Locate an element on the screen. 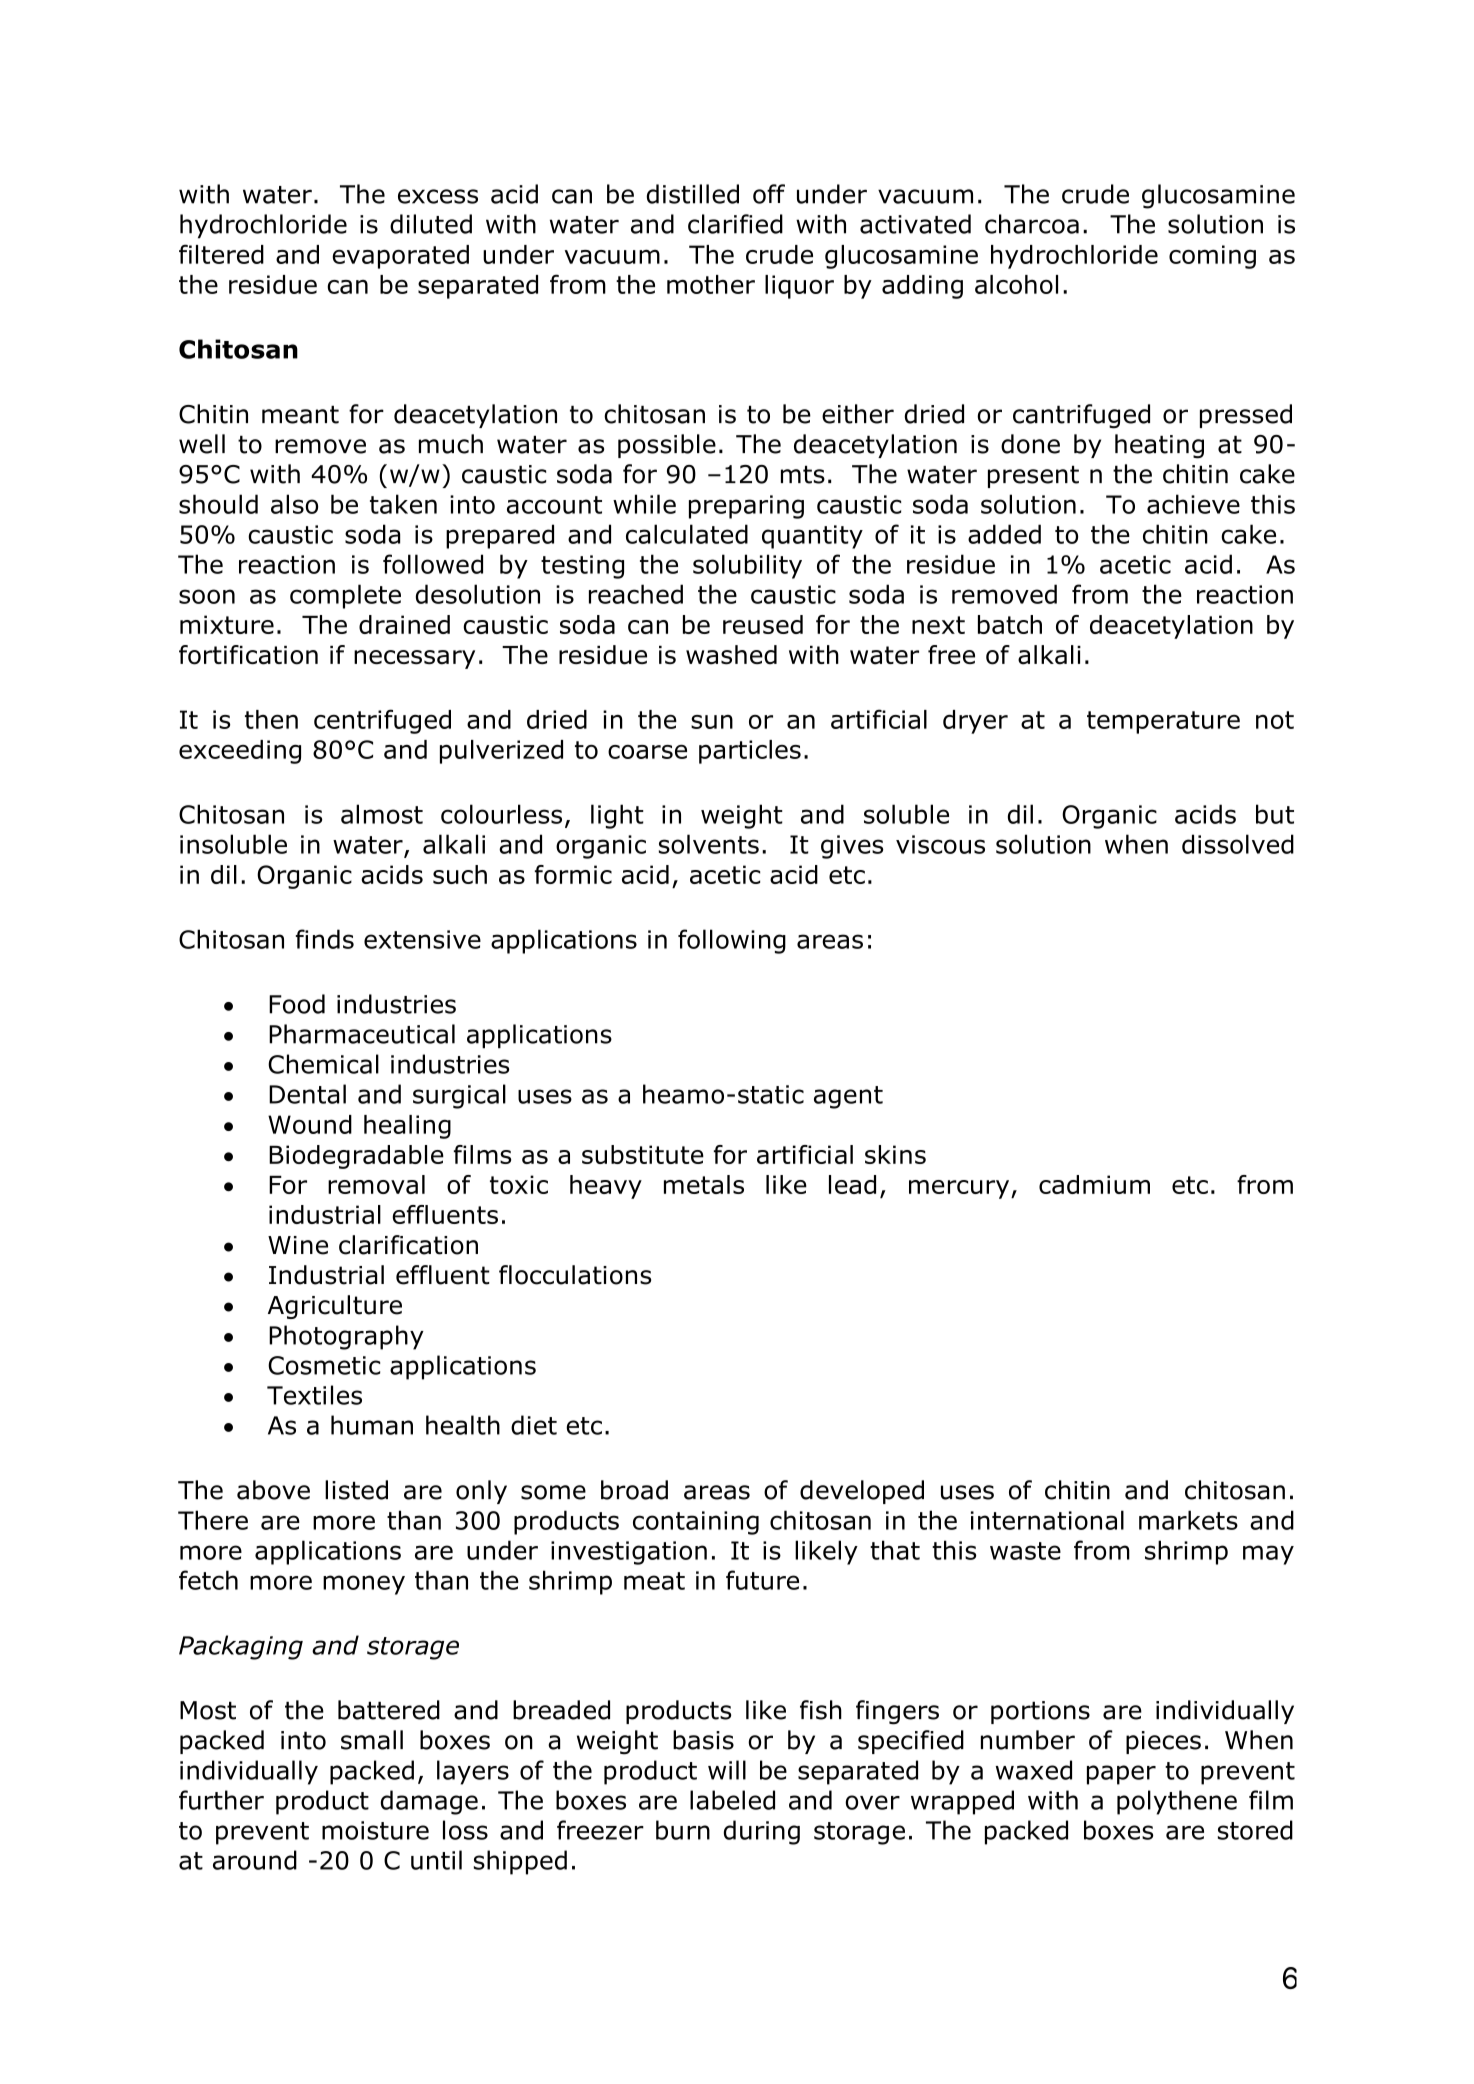 The width and height of the screenshot is (1474, 2084). paper is located at coordinates (1121, 1775).
